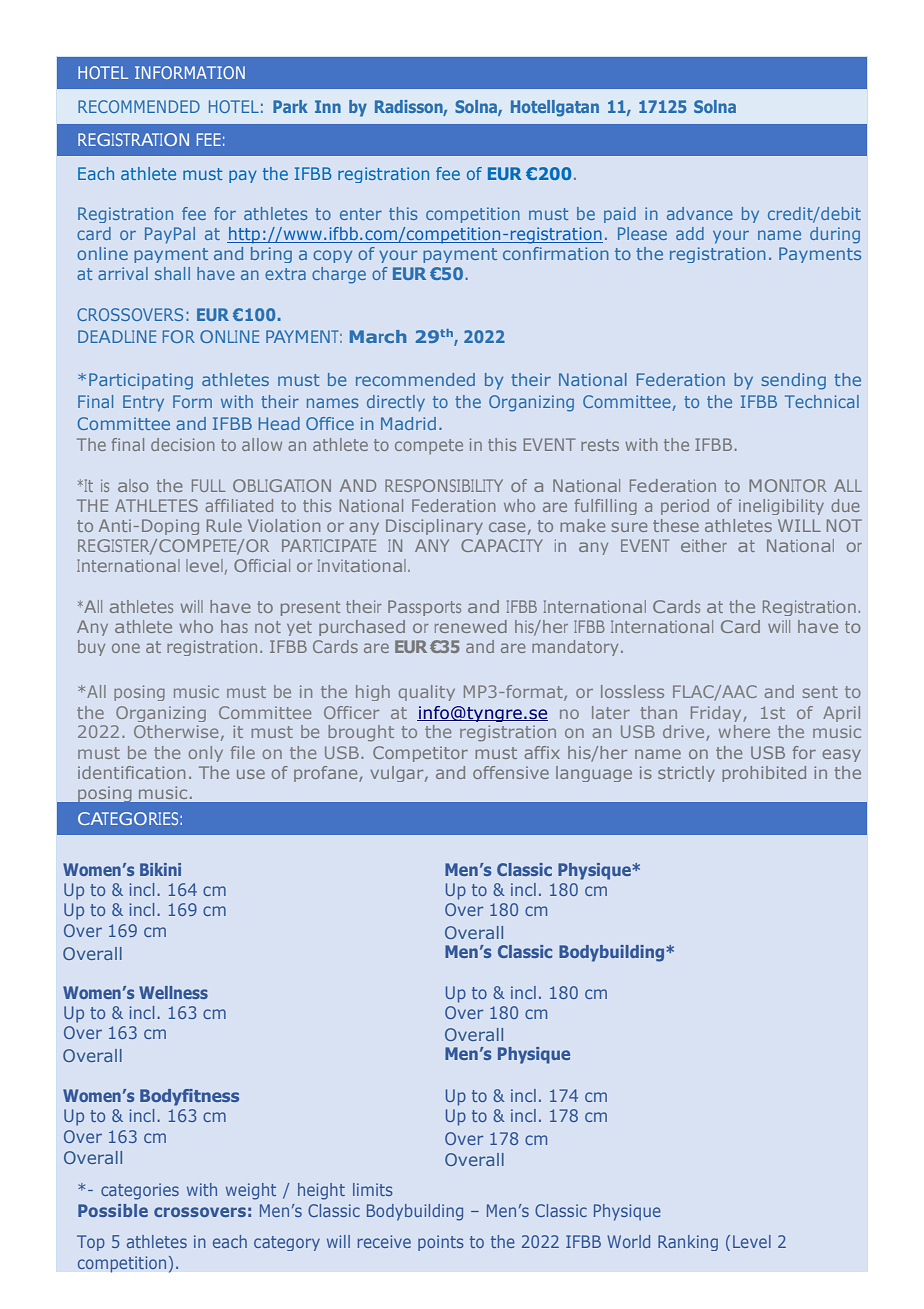  What do you see at coordinates (764, 774) in the screenshot?
I see `prohibited` at bounding box center [764, 774].
